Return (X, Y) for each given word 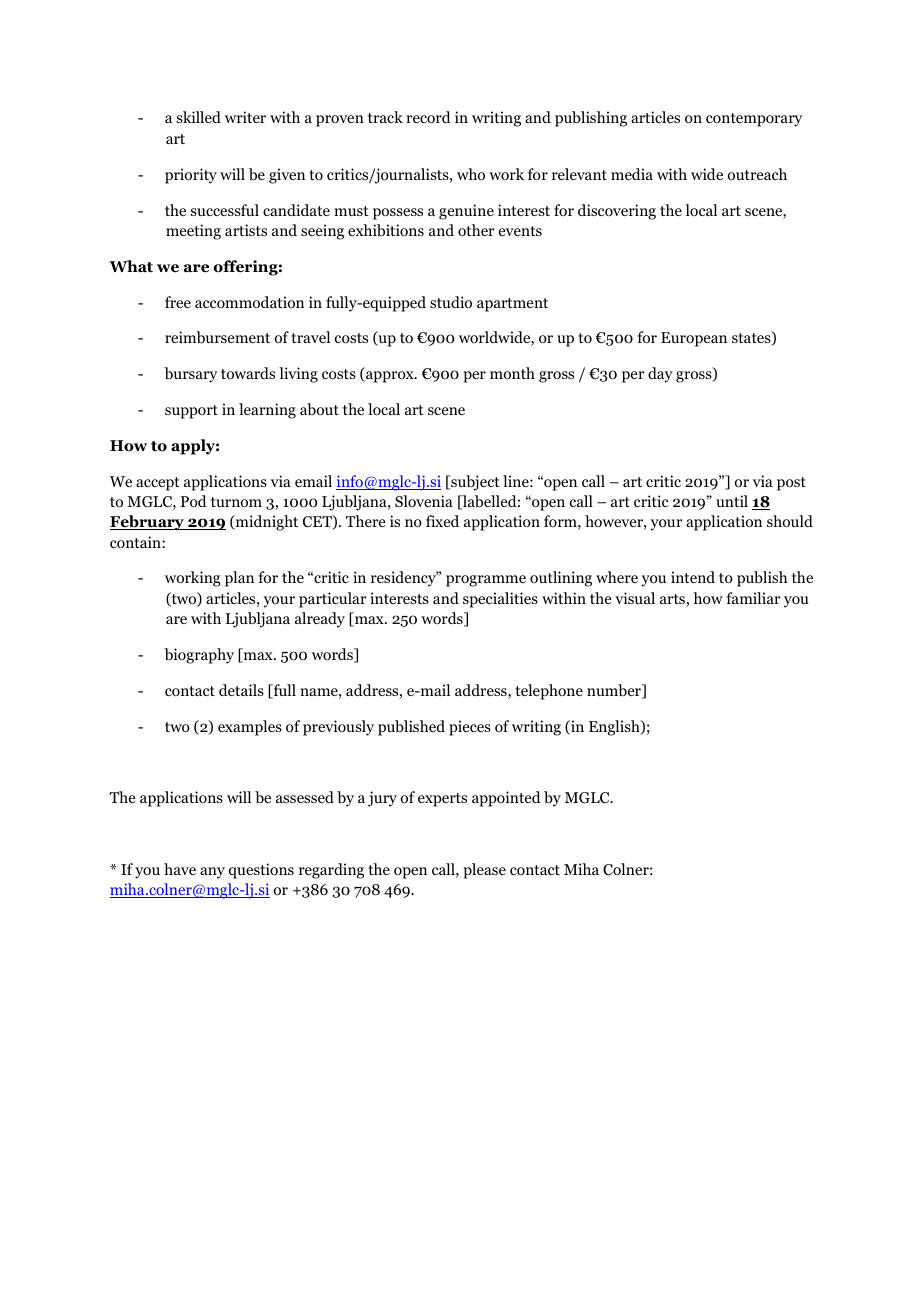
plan (239, 579)
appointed (506, 799)
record (428, 117)
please (484, 871)
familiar (753, 598)
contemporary (754, 120)
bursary (190, 375)
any (212, 873)
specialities (500, 600)
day (660, 375)
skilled (199, 117)
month (512, 373)
